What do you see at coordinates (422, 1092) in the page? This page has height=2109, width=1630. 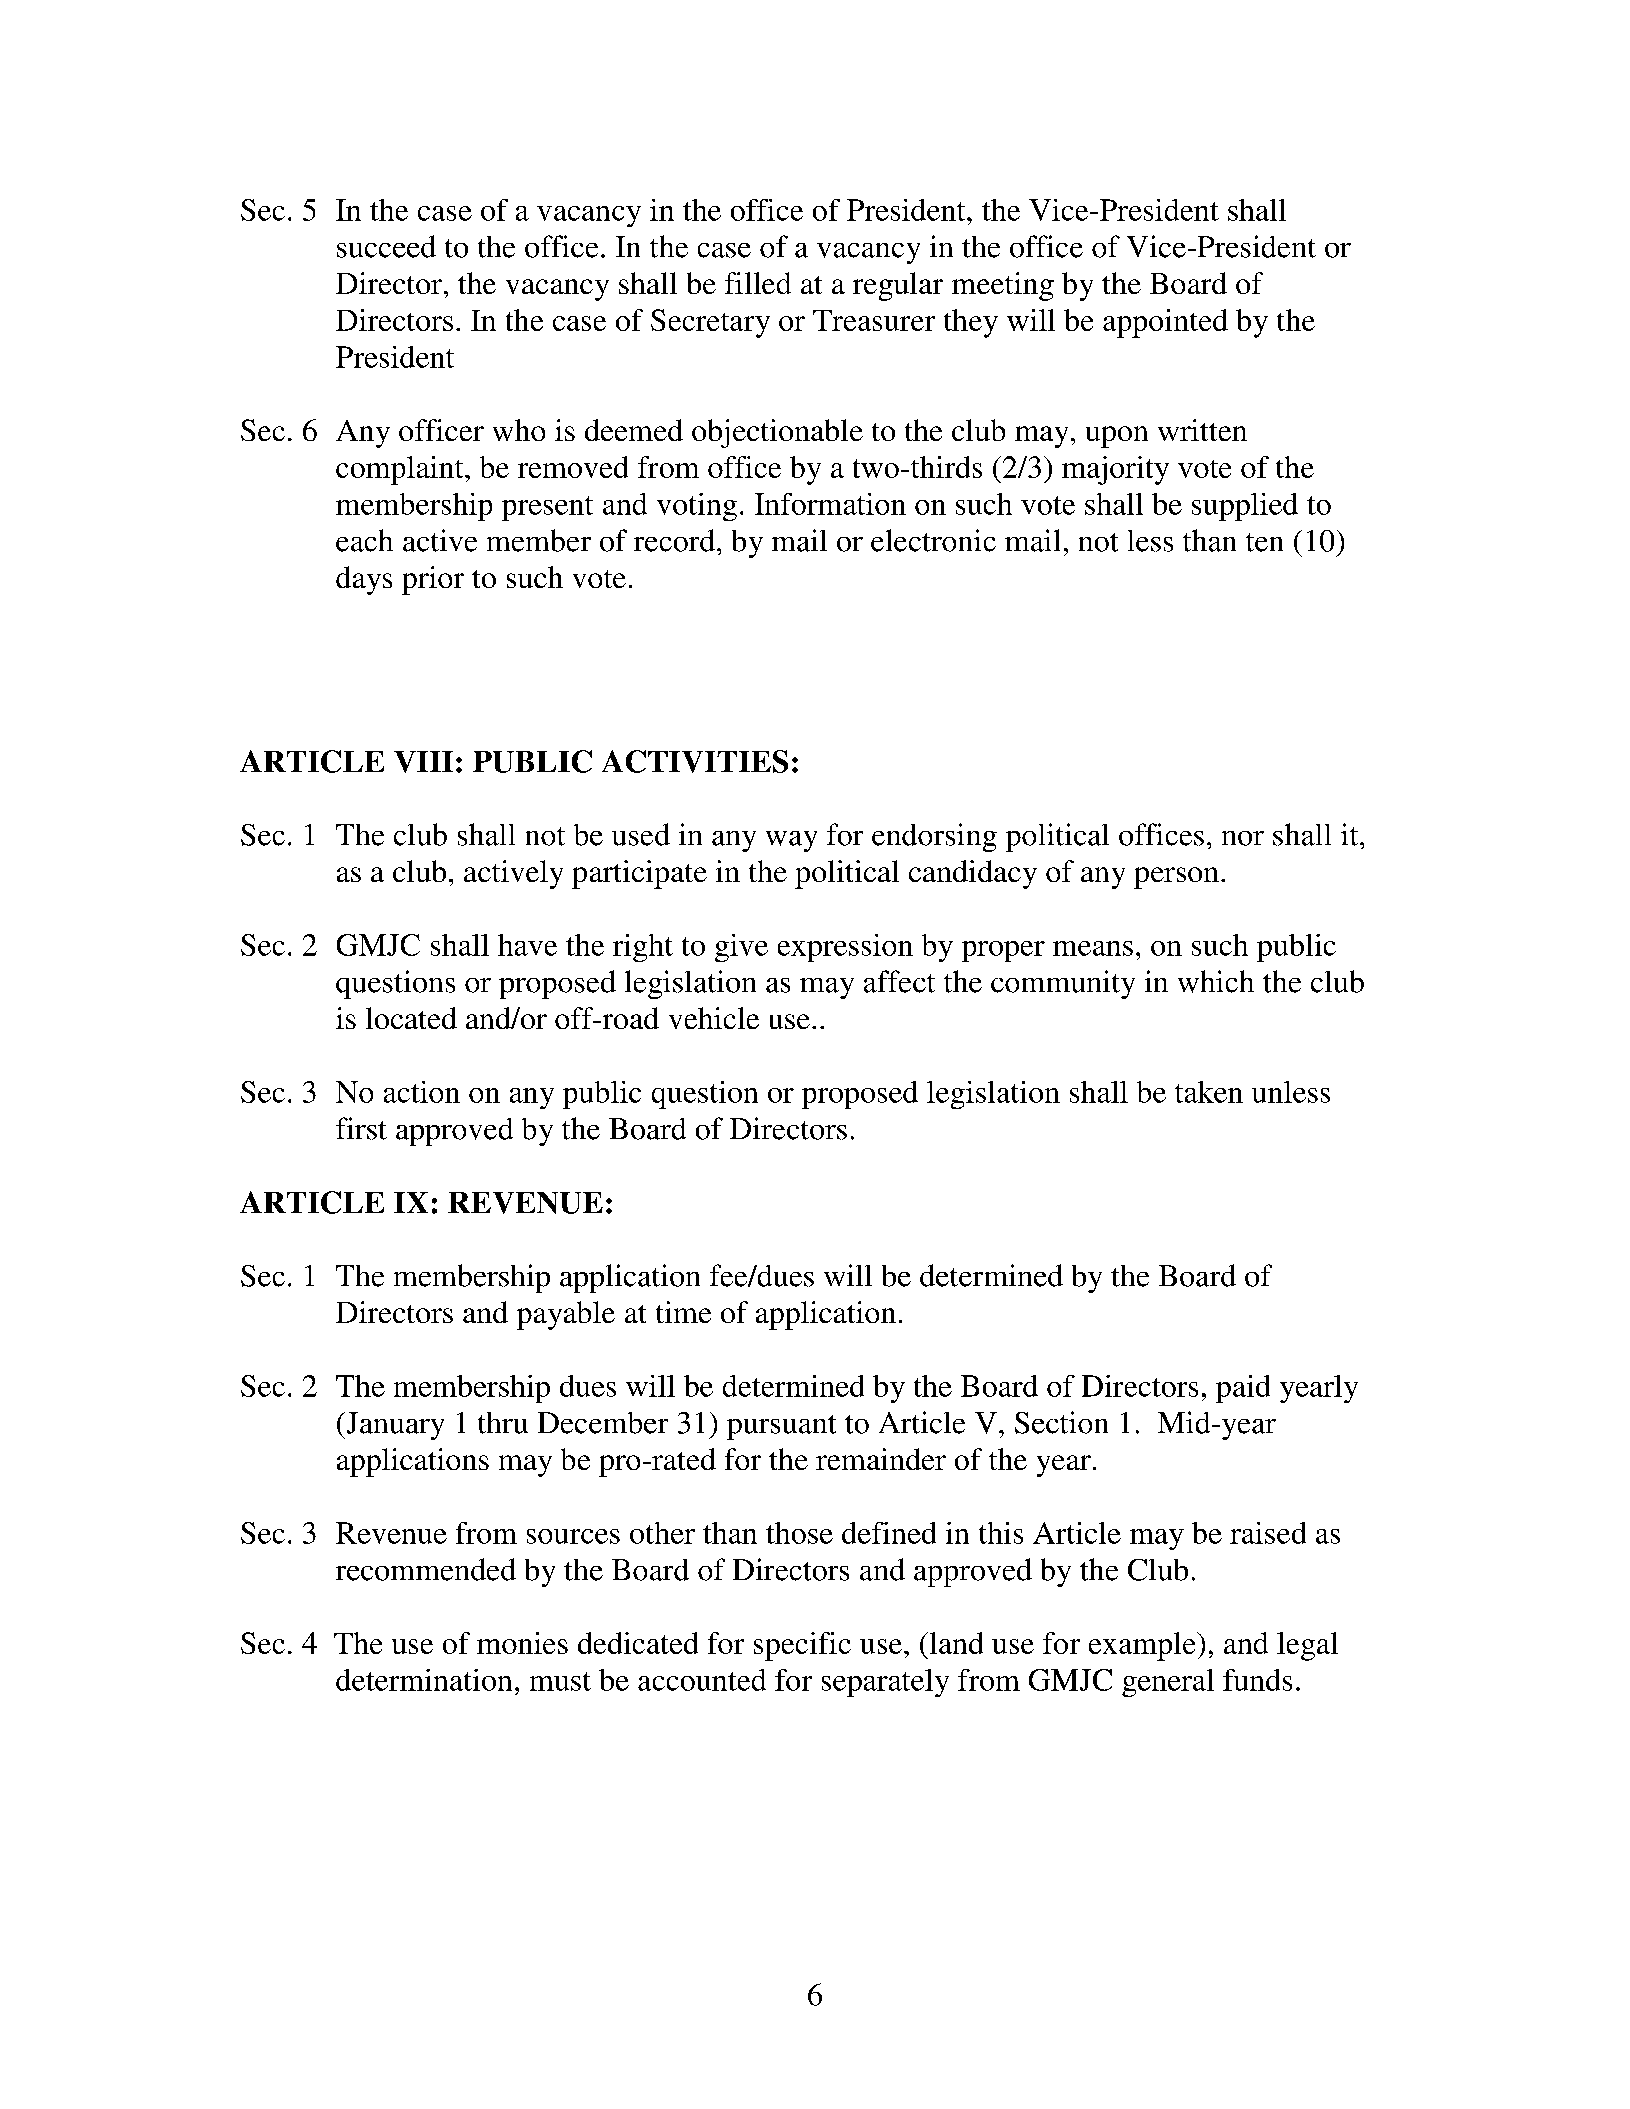 I see `action` at bounding box center [422, 1092].
